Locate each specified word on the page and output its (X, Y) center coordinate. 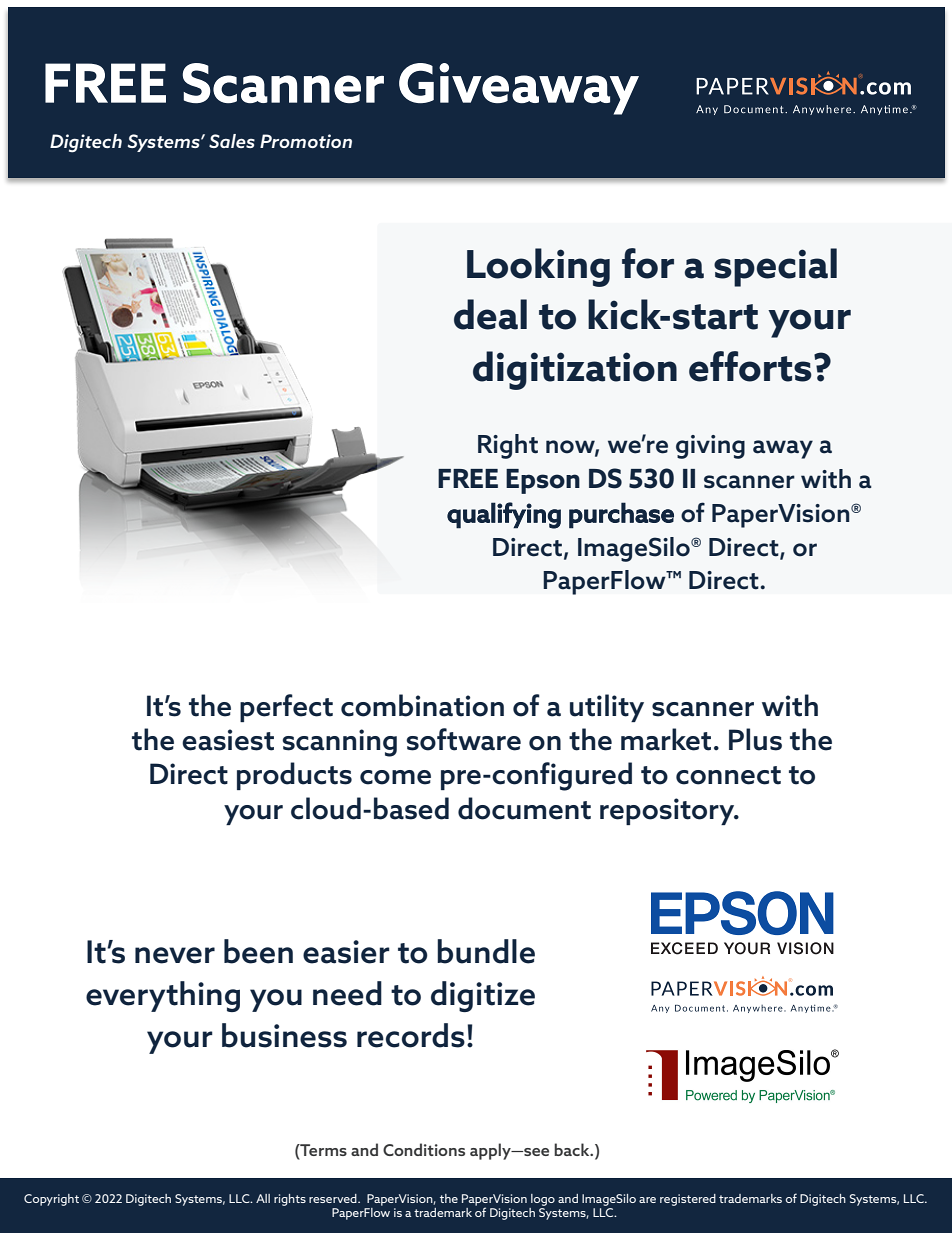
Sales (232, 141)
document (524, 808)
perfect (286, 708)
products (294, 776)
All (263, 1198)
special (775, 267)
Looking (538, 267)
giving (710, 447)
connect (728, 775)
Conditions (424, 1149)
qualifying (504, 515)
